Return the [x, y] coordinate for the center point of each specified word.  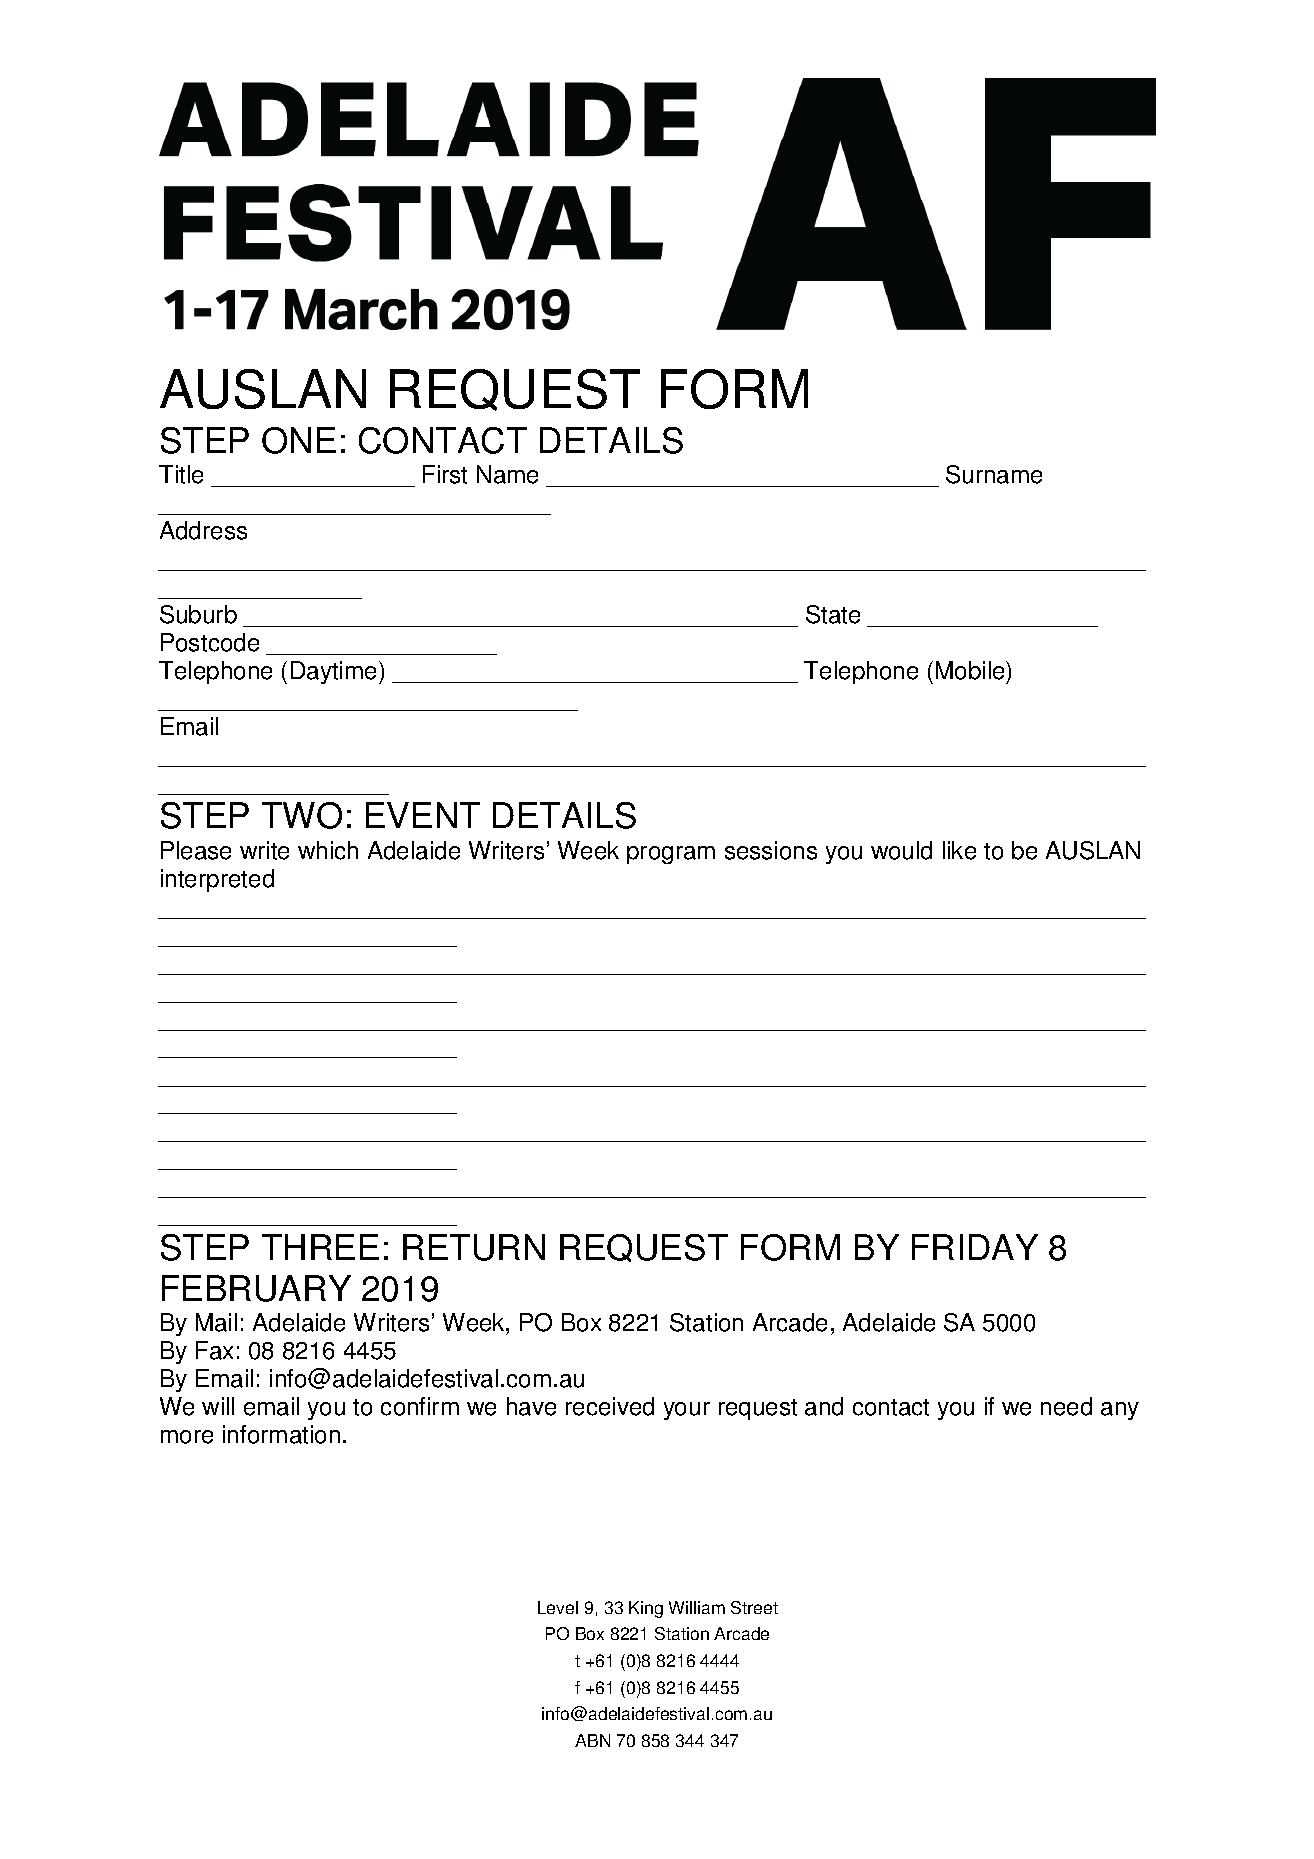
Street [754, 1607]
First [445, 474]
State [833, 614]
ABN [592, 1740]
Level [558, 1607]
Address [203, 530]
